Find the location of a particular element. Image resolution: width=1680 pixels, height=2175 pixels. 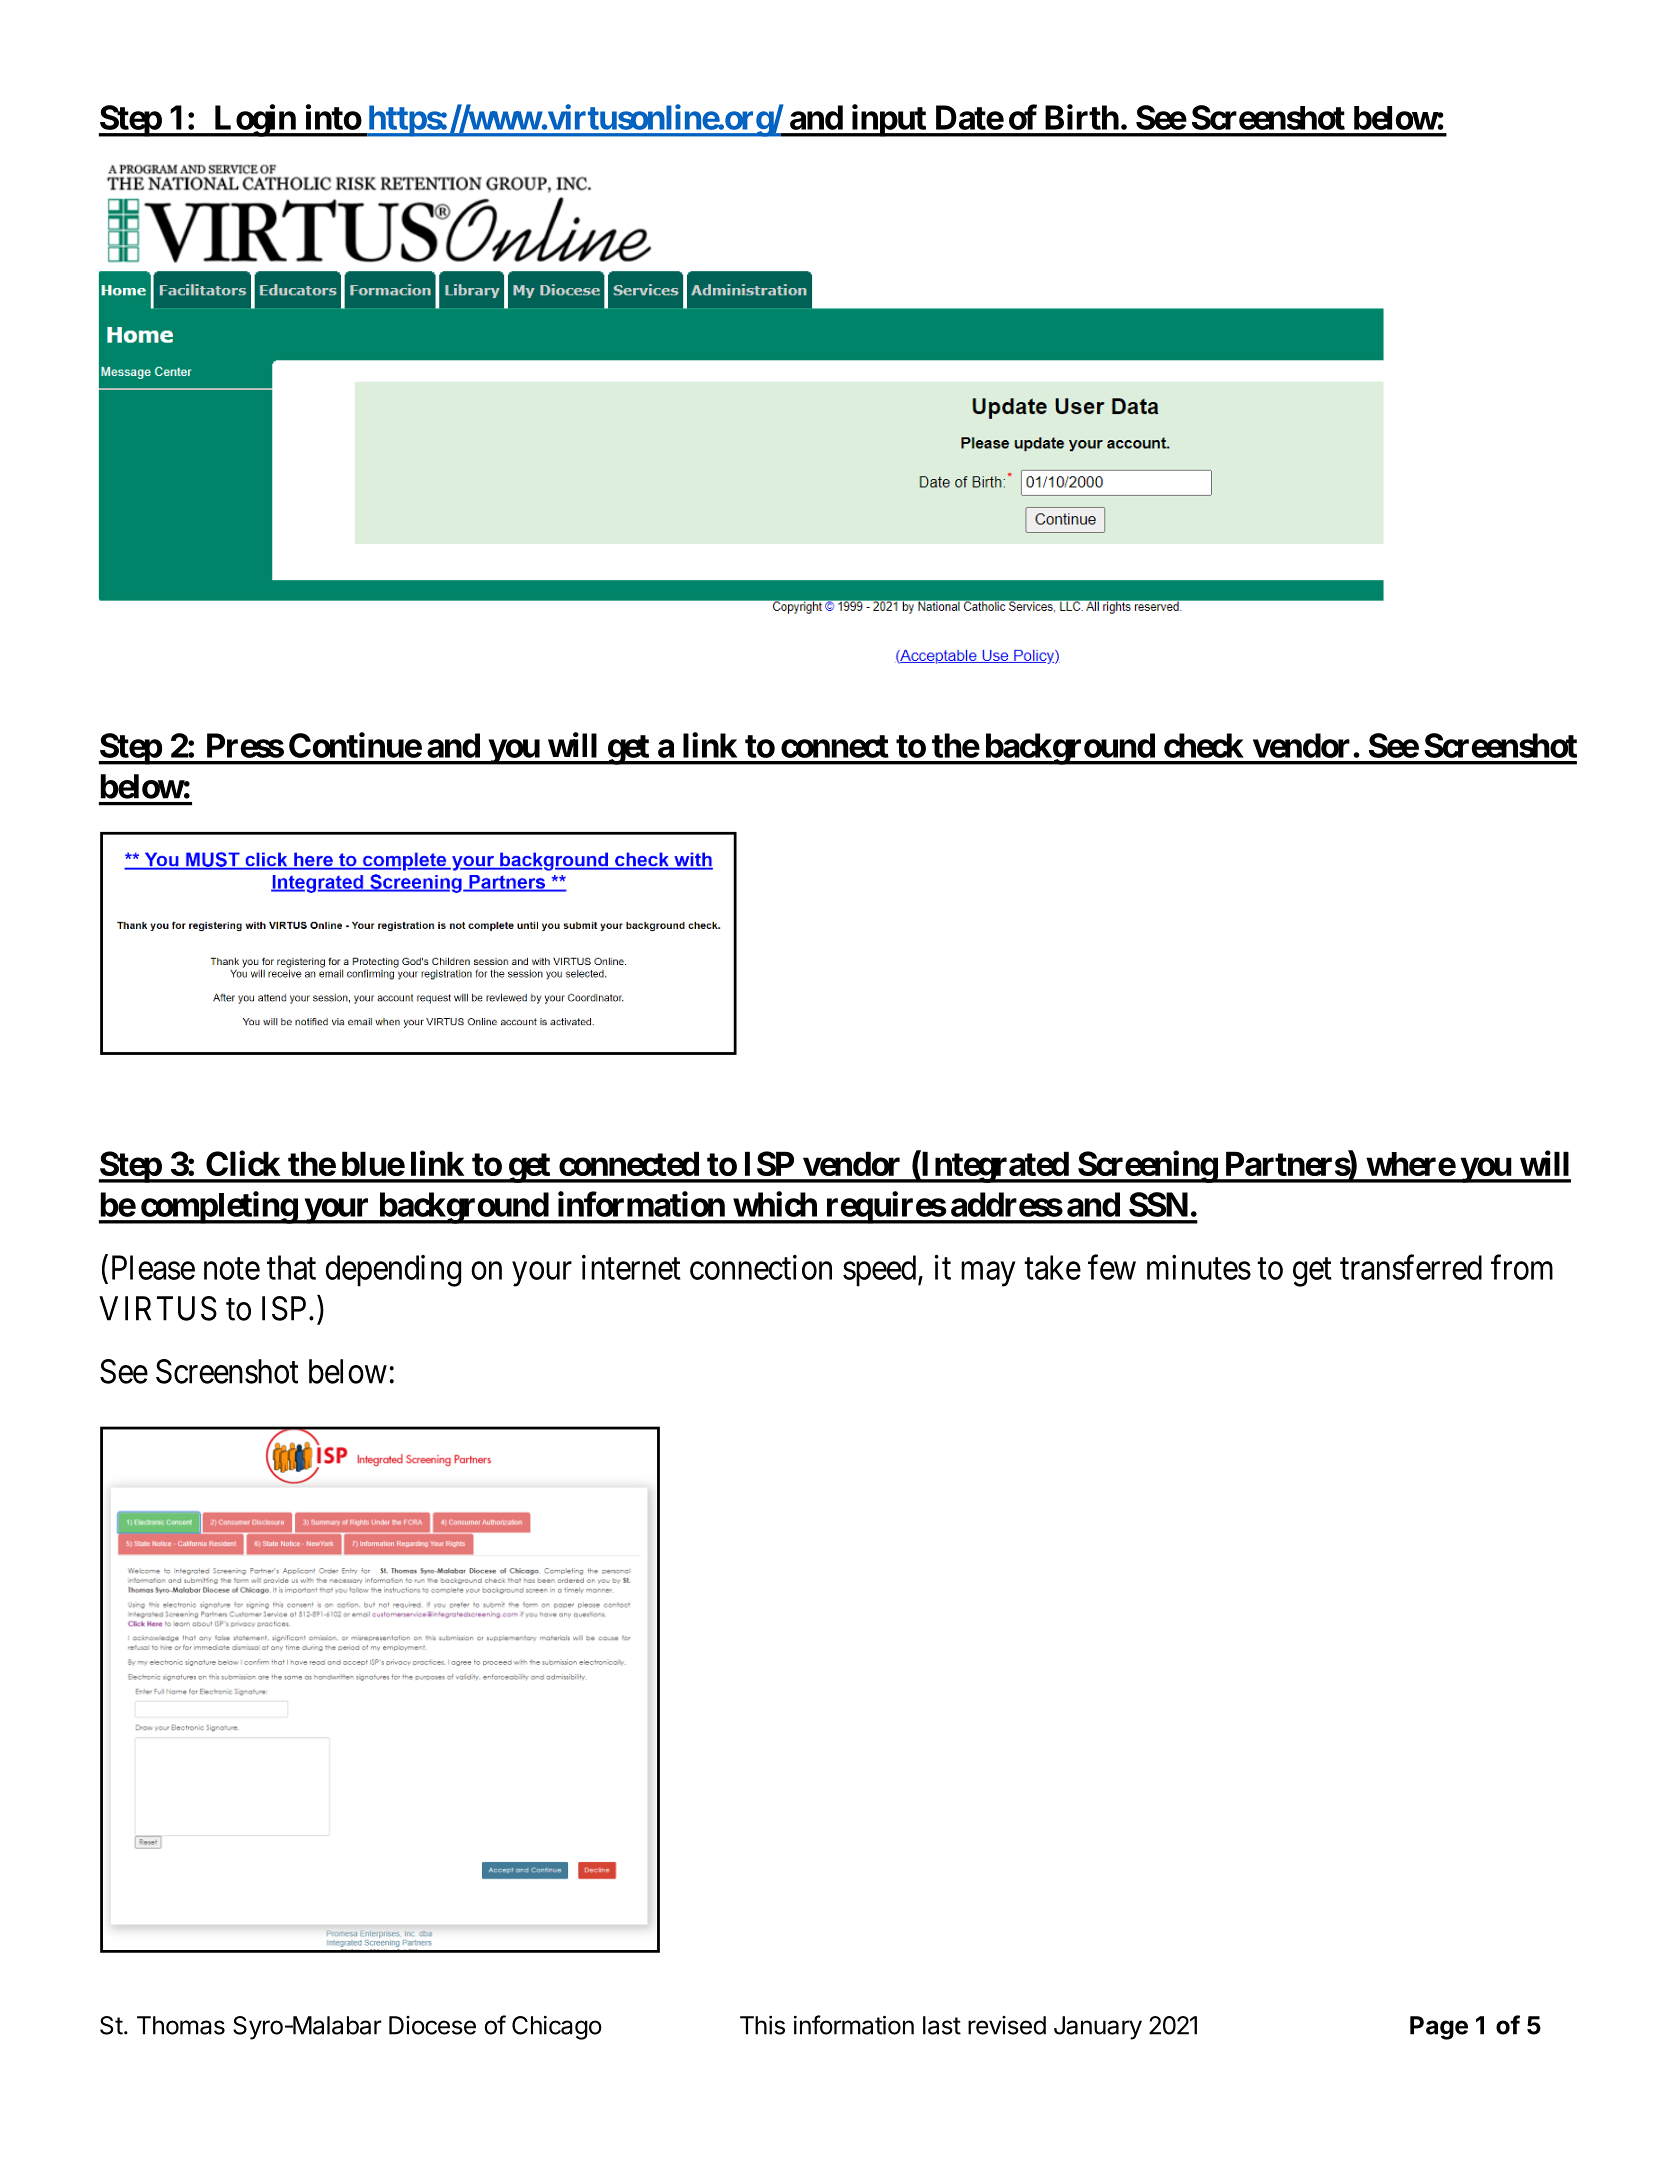

that is located at coordinates (291, 1267).
